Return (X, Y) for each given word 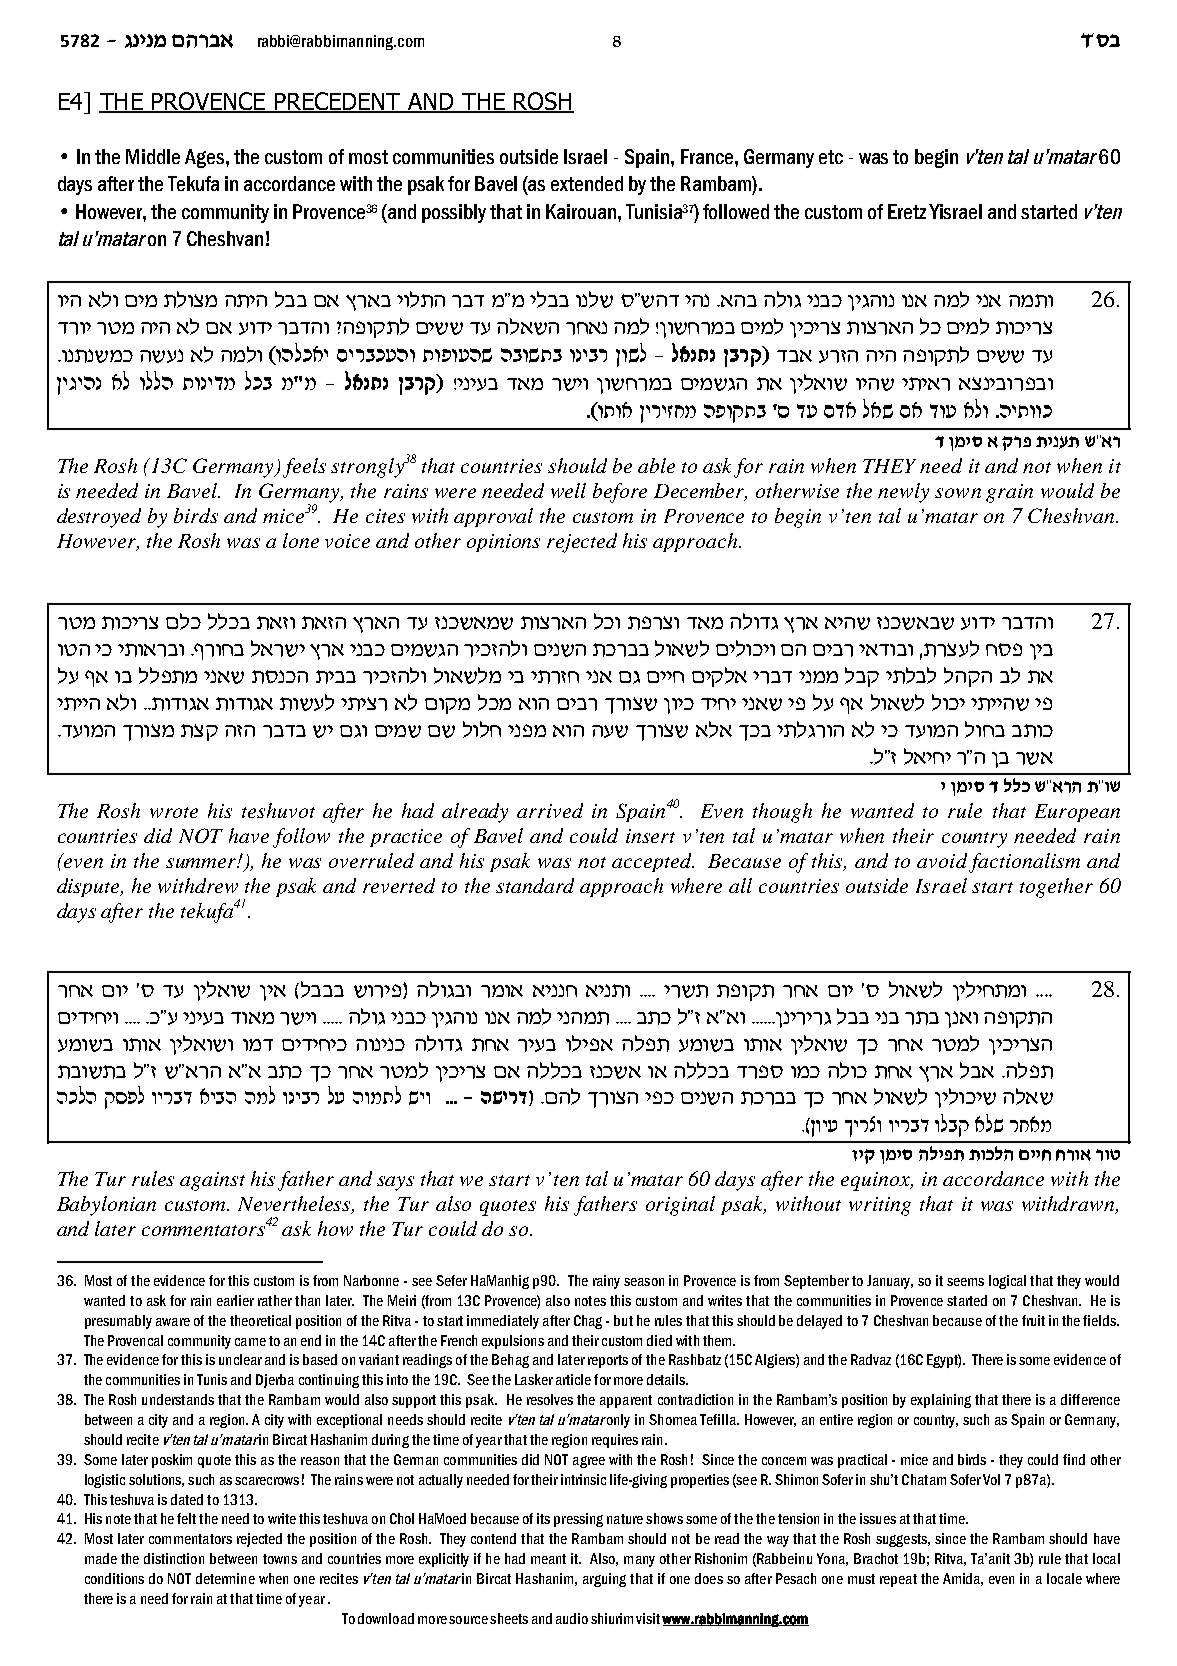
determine (225, 1578)
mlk (183, 621)
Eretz (907, 211)
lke (607, 621)
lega (985, 729)
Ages (206, 158)
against (212, 1181)
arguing (604, 1580)
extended (587, 183)
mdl (561, 1096)
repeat (898, 1580)
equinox (877, 1181)
